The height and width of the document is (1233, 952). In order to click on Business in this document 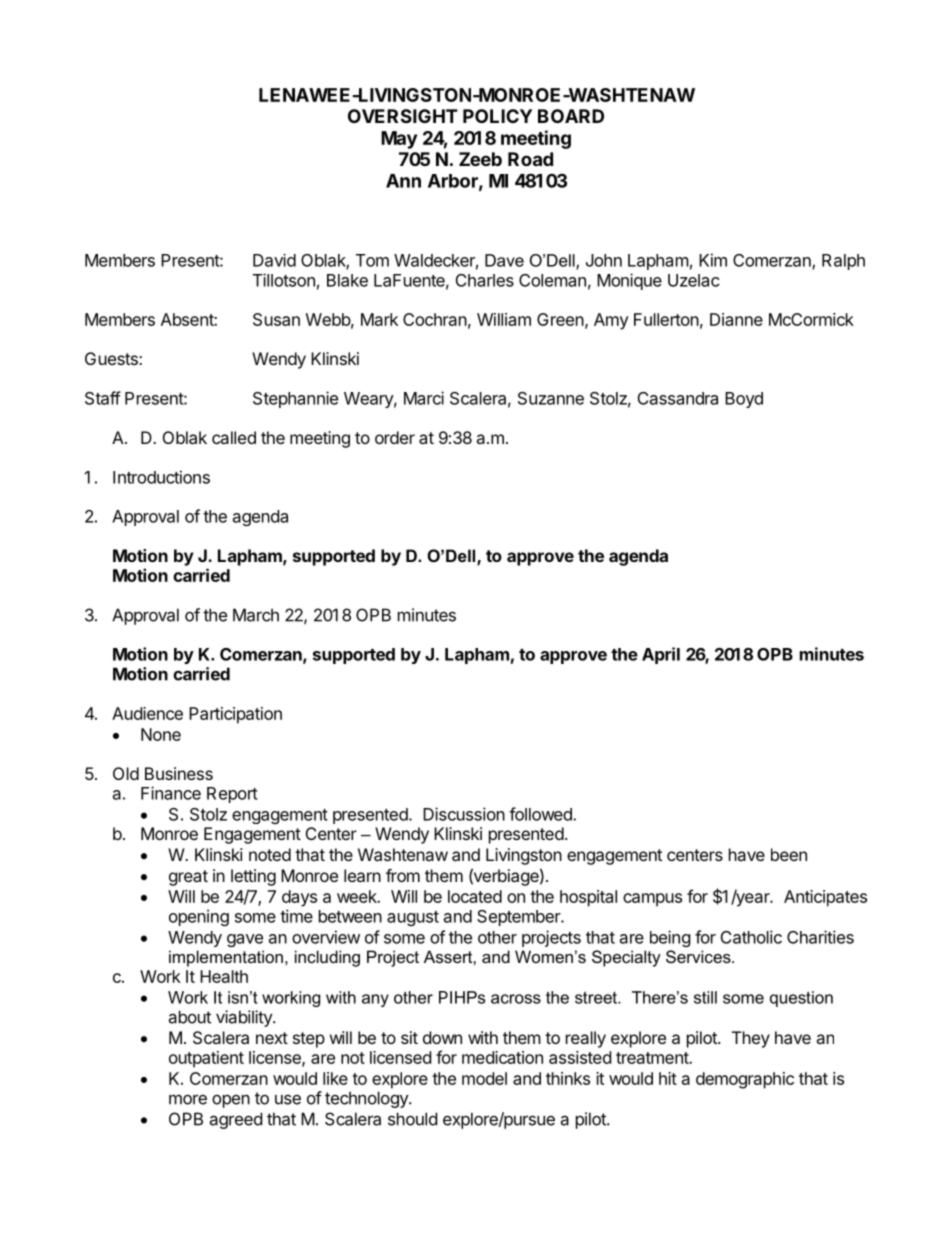, I will do `click(179, 773)`.
